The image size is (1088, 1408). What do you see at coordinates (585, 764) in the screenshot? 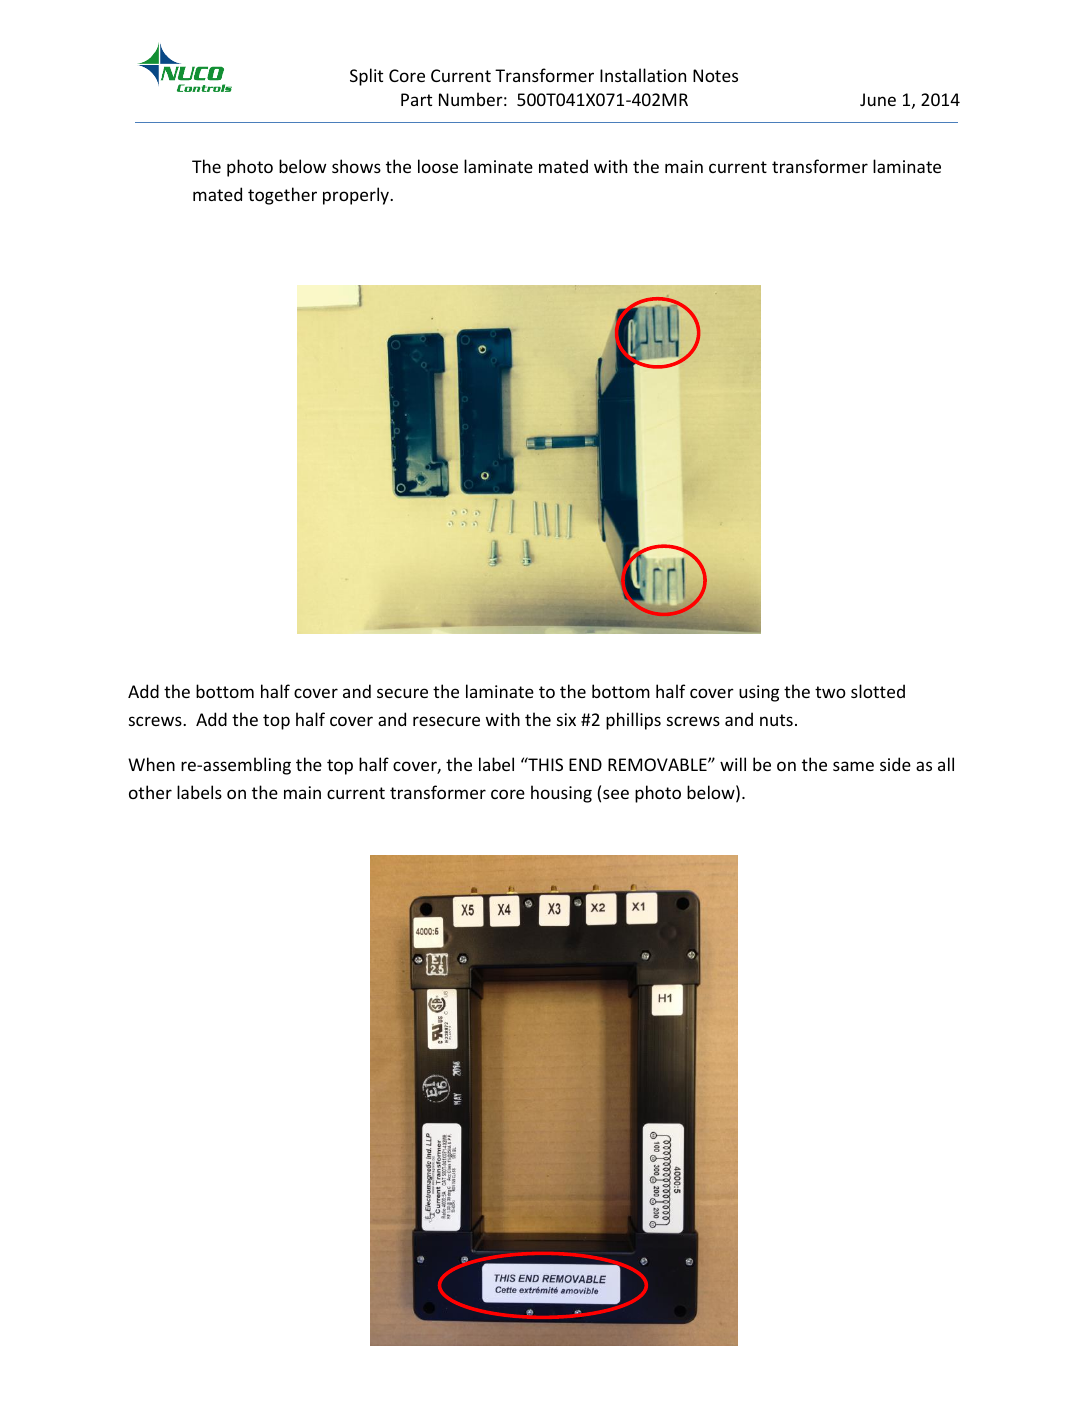
I see `END` at bounding box center [585, 764].
